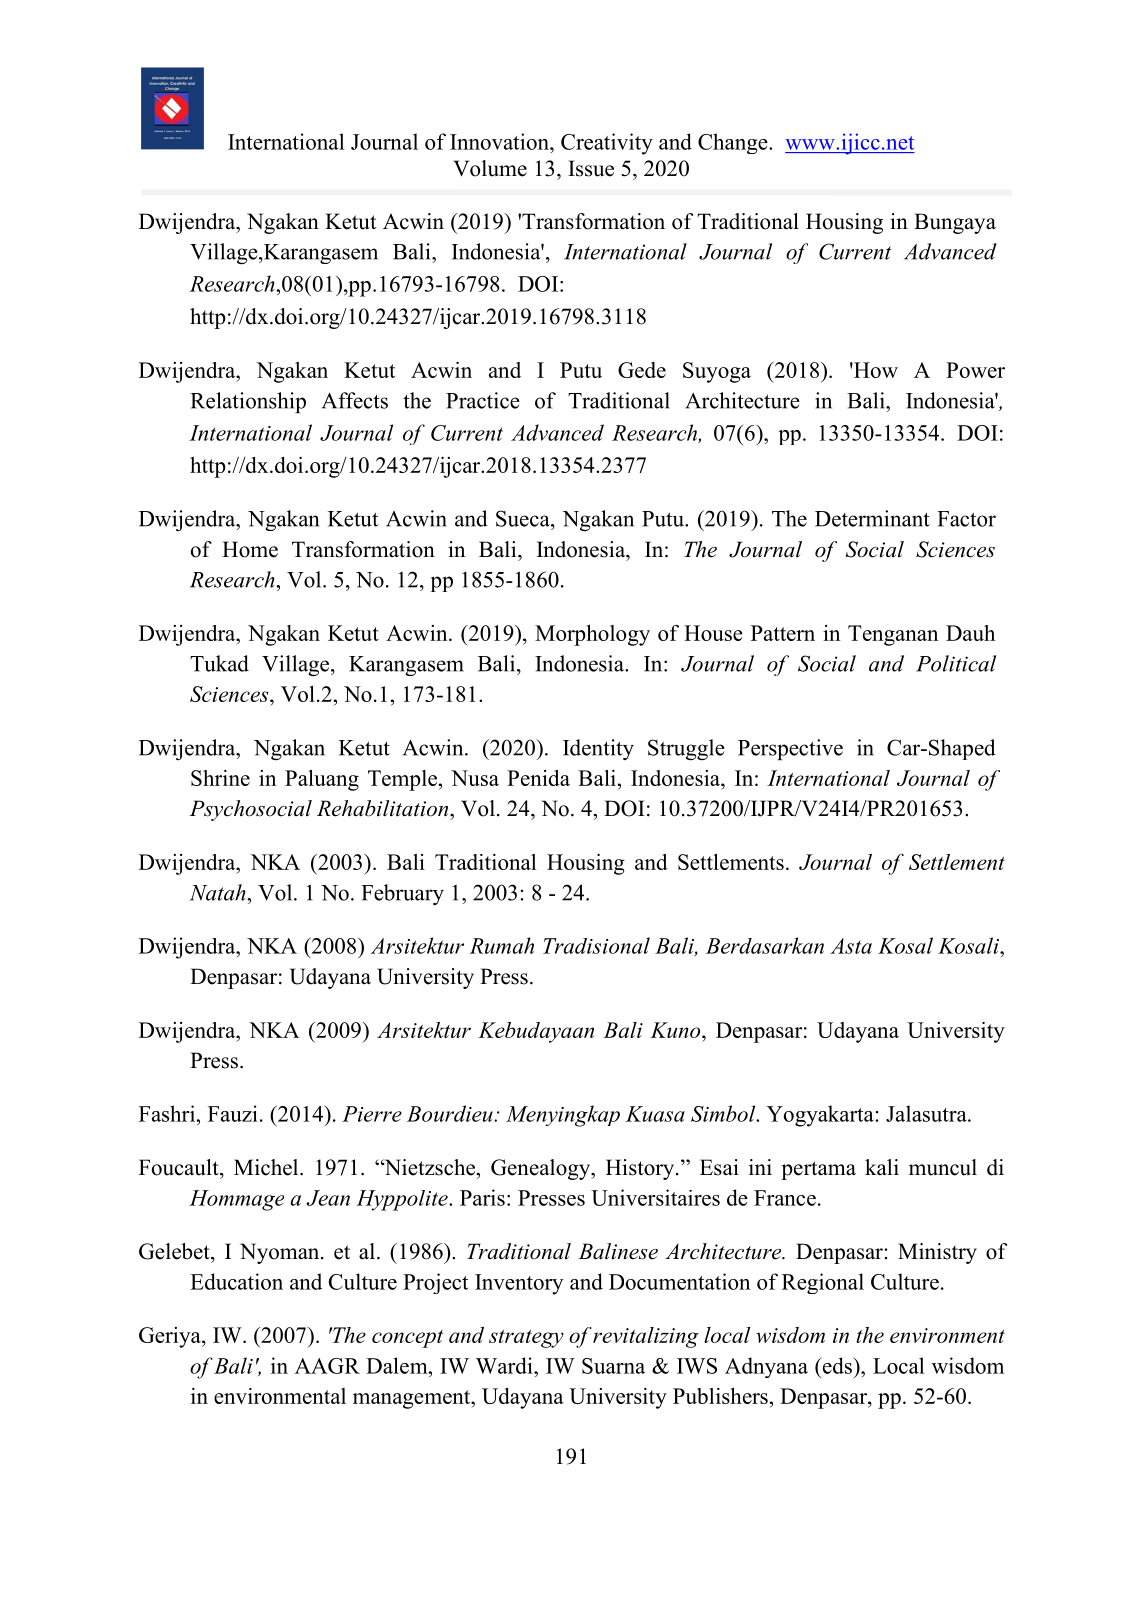  What do you see at coordinates (236, 1281) in the document?
I see `Education` at bounding box center [236, 1281].
